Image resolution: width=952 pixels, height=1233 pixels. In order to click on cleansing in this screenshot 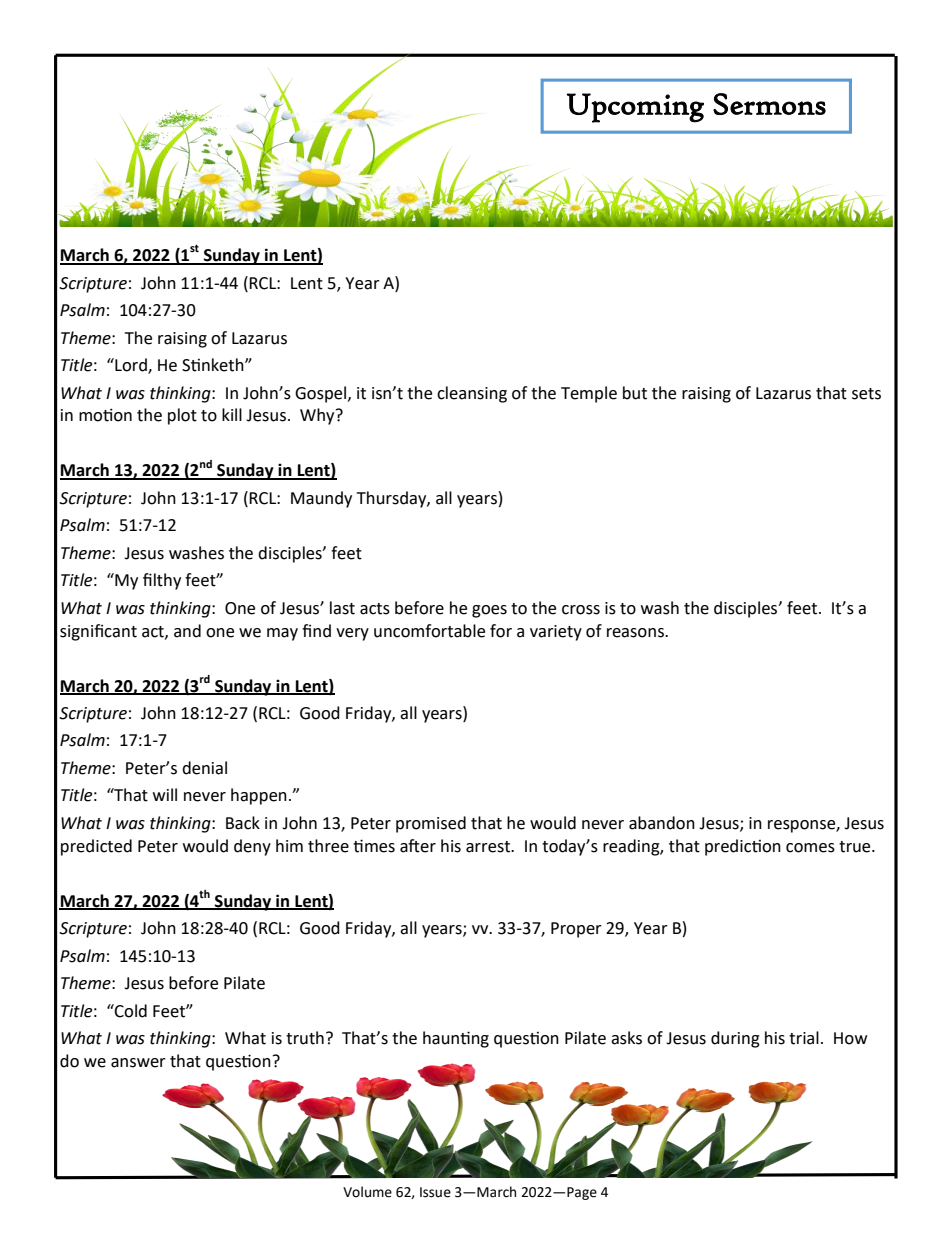, I will do `click(472, 394)`.
